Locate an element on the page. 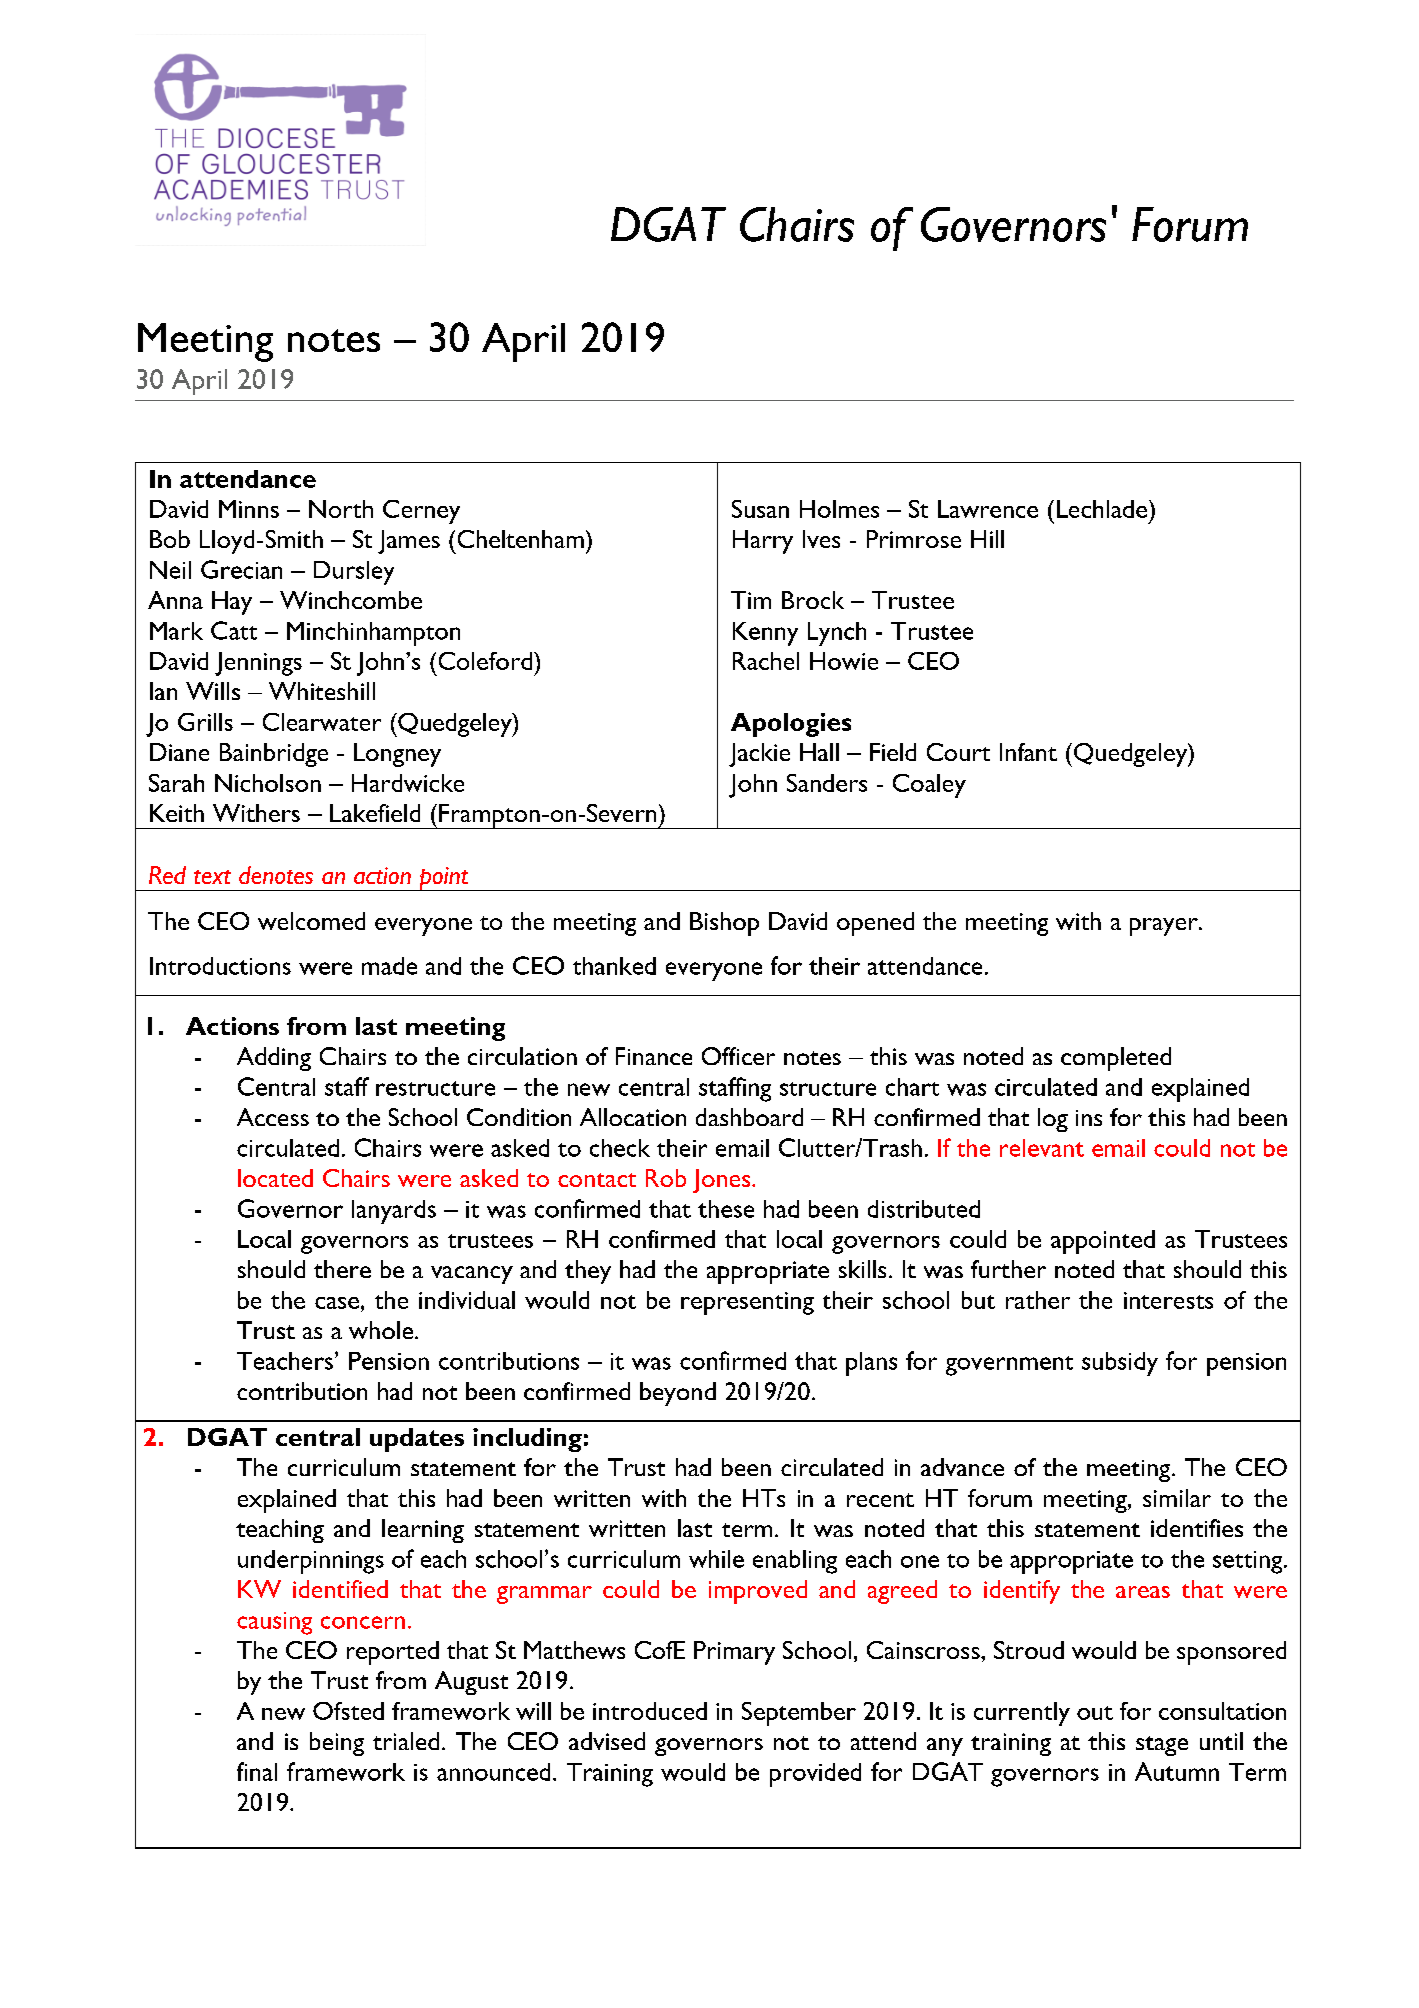  dashboard is located at coordinates (749, 1117).
